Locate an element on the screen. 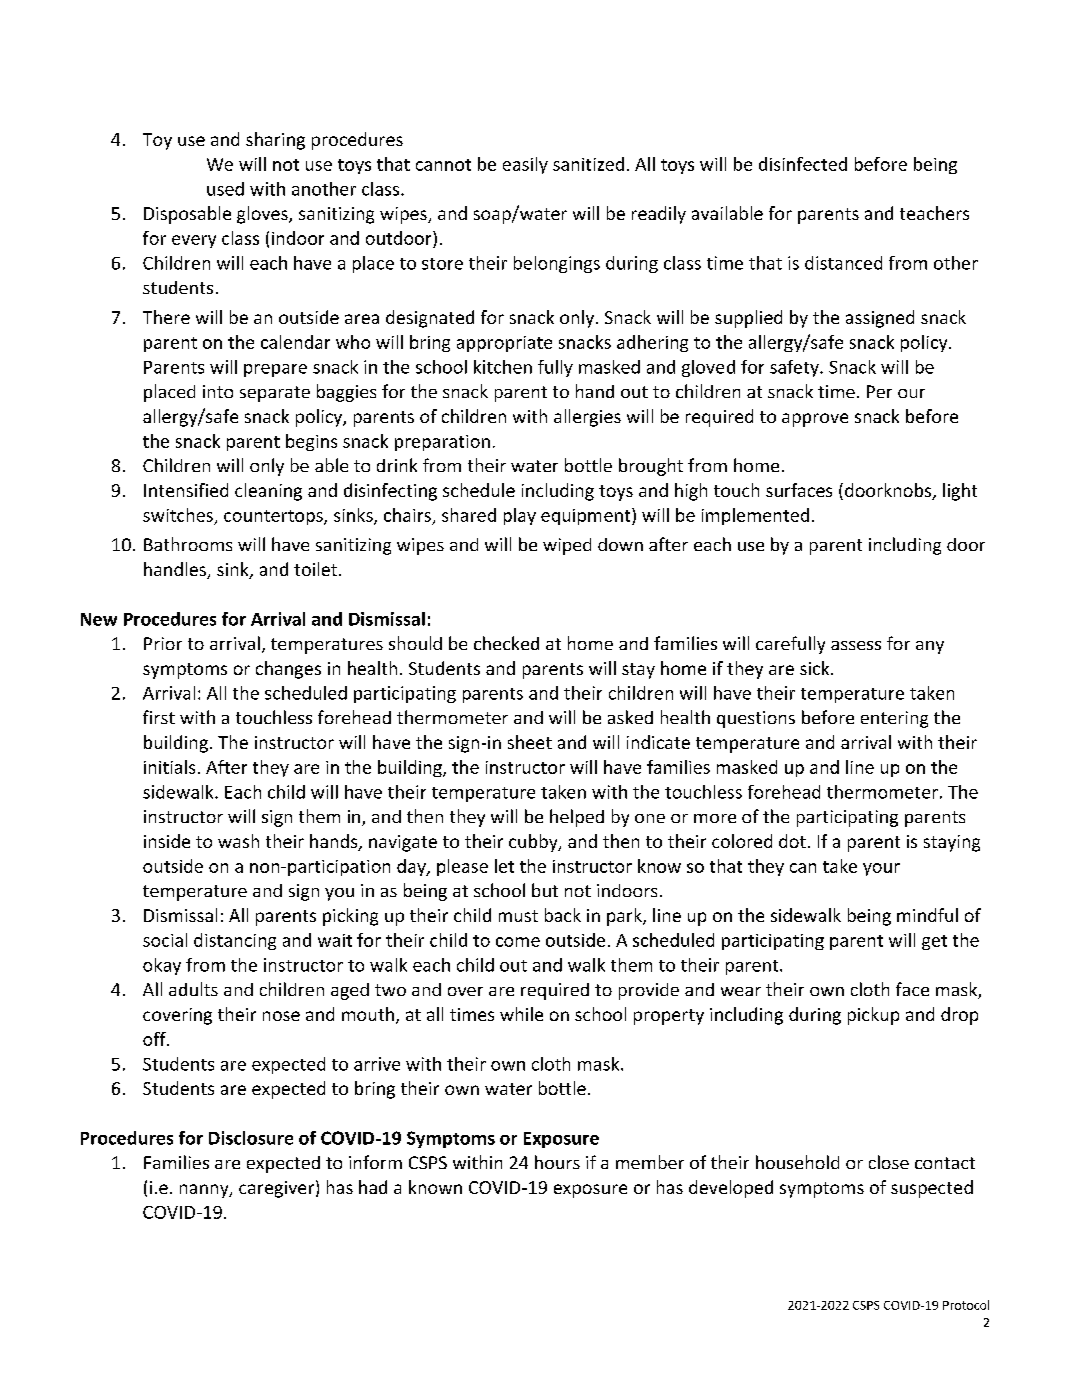 The width and height of the screenshot is (1077, 1394). used is located at coordinates (225, 189).
